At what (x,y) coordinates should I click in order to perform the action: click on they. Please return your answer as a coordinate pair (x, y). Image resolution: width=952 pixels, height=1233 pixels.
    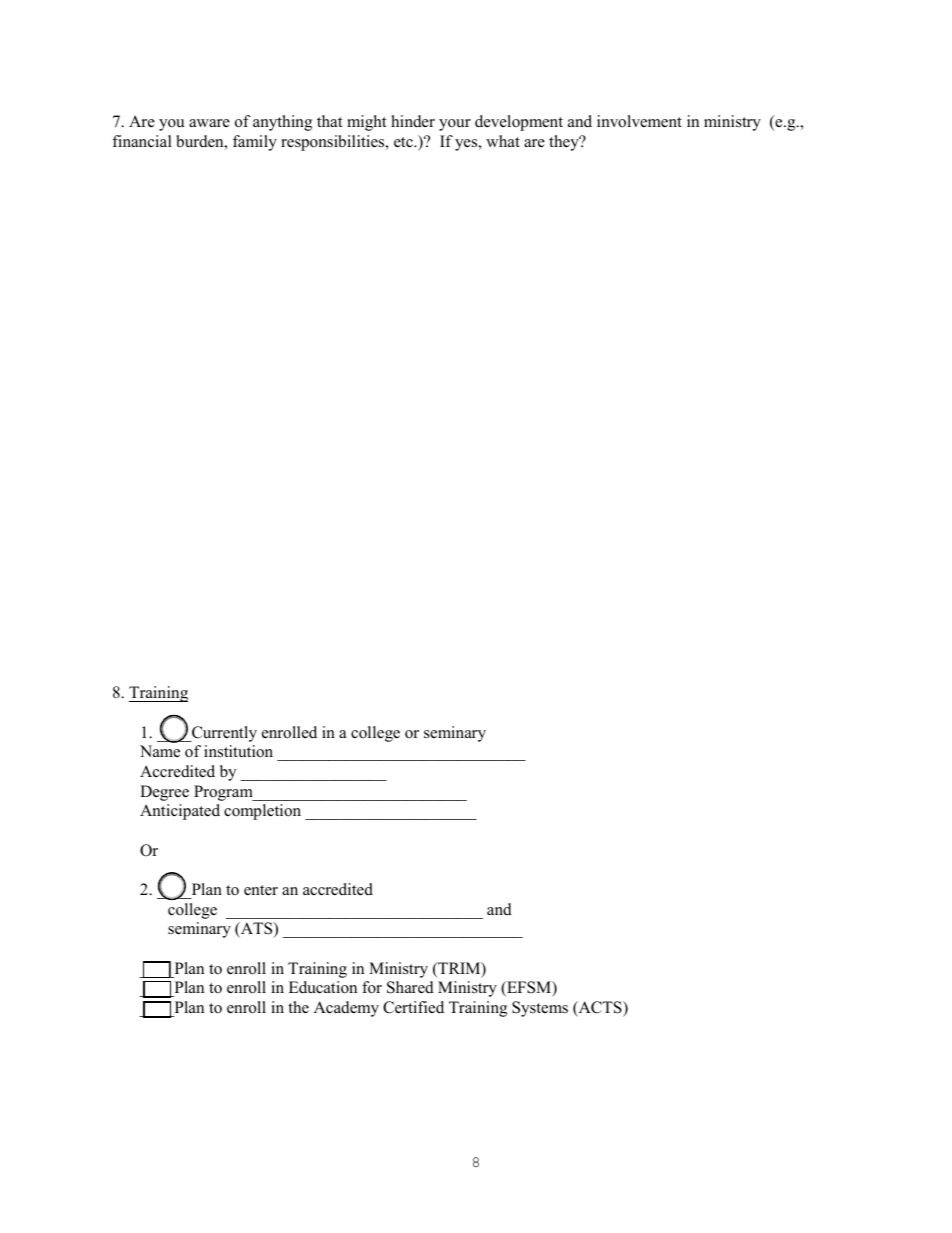
    Looking at the image, I should click on (565, 143).
